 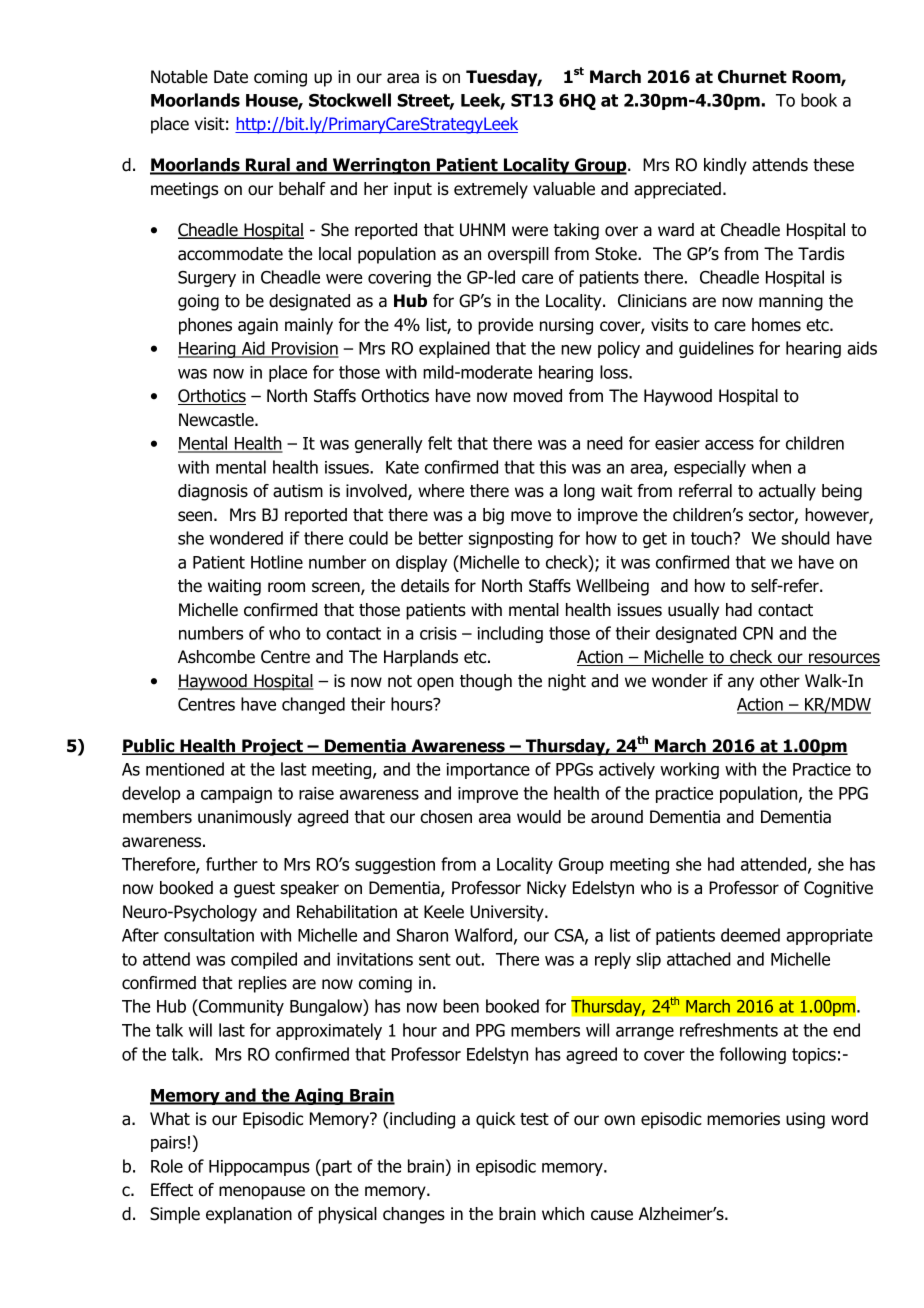 What do you see at coordinates (259, 1168) in the screenshot?
I see `Hippocampus` at bounding box center [259, 1168].
